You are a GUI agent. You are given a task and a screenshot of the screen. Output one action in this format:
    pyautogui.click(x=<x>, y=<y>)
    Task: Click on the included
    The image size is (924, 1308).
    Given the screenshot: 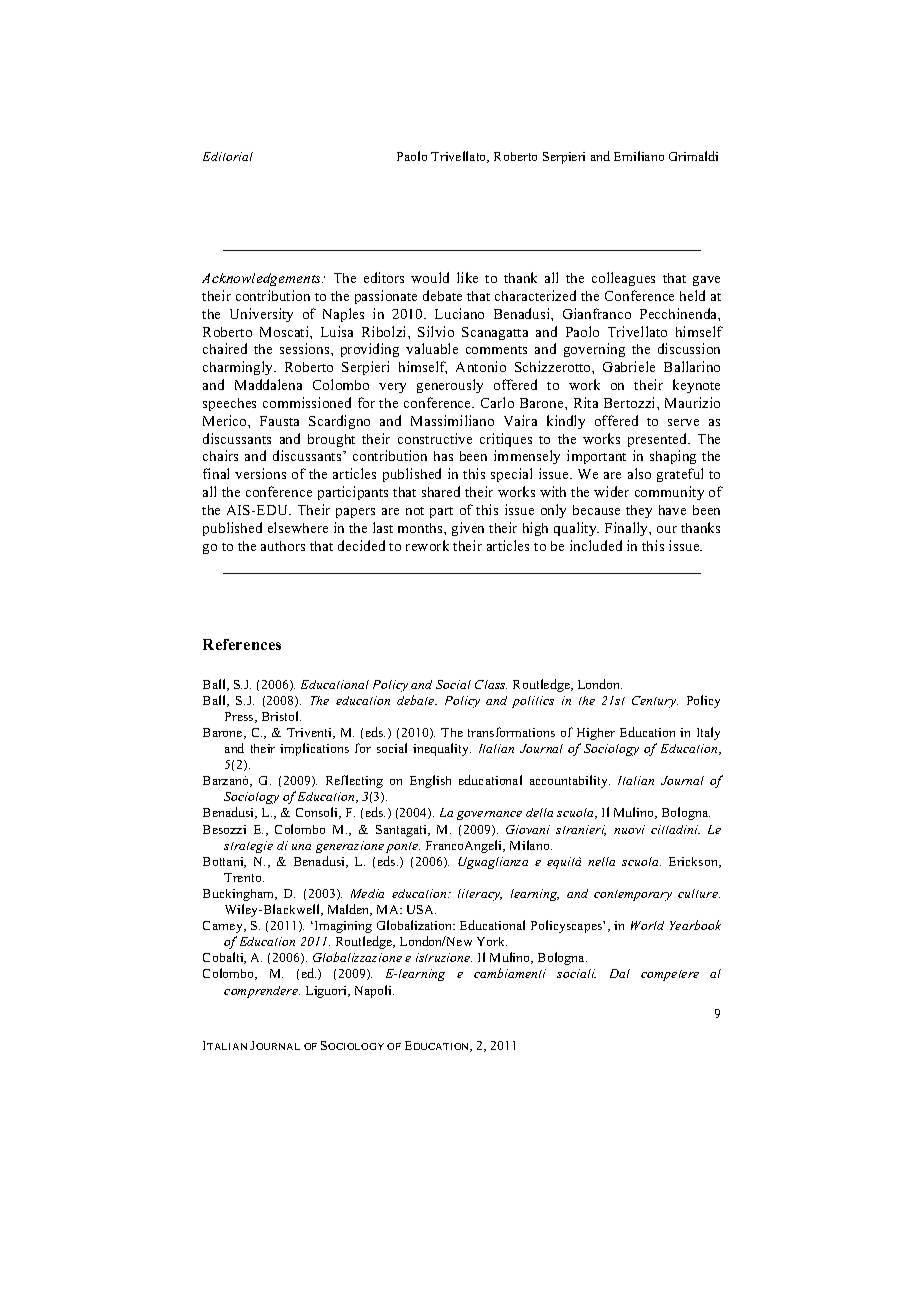 What is the action you would take?
    pyautogui.click(x=596, y=545)
